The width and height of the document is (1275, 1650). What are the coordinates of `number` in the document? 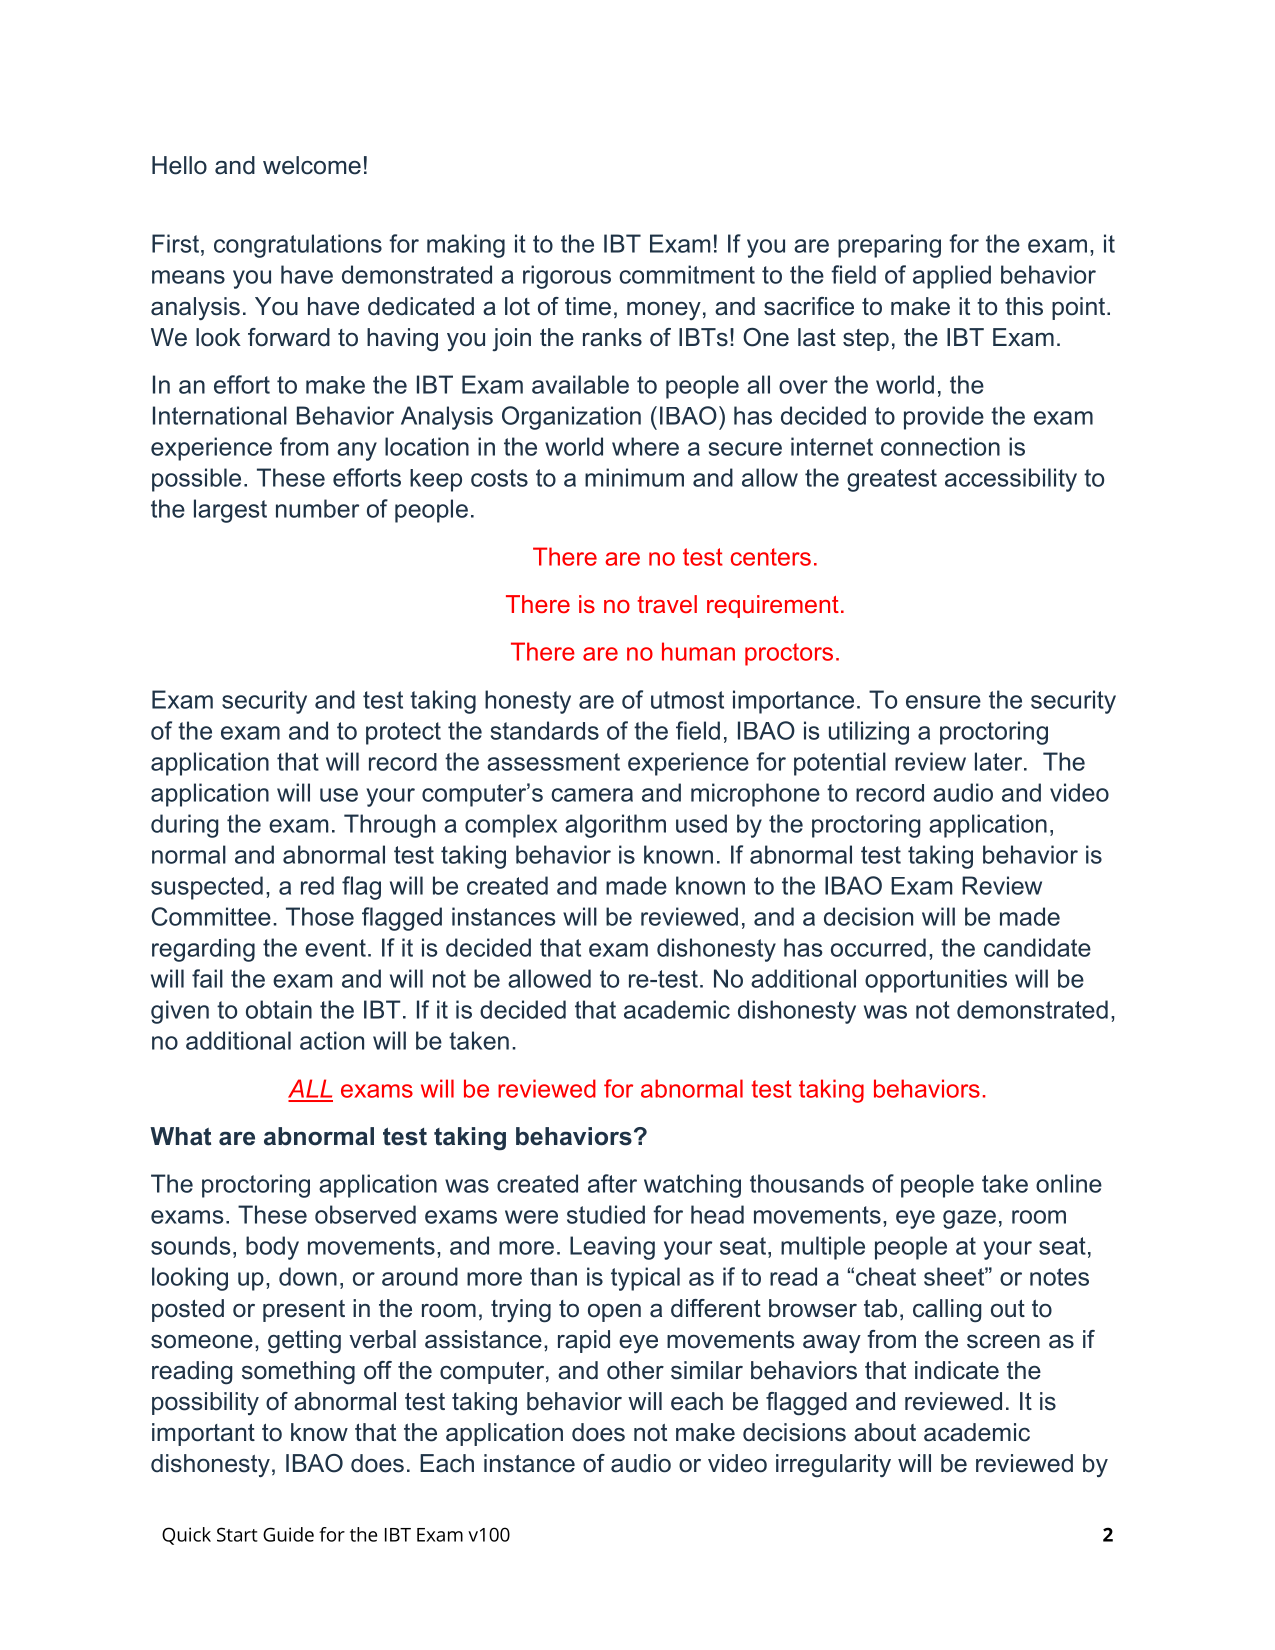 It's located at (317, 508).
